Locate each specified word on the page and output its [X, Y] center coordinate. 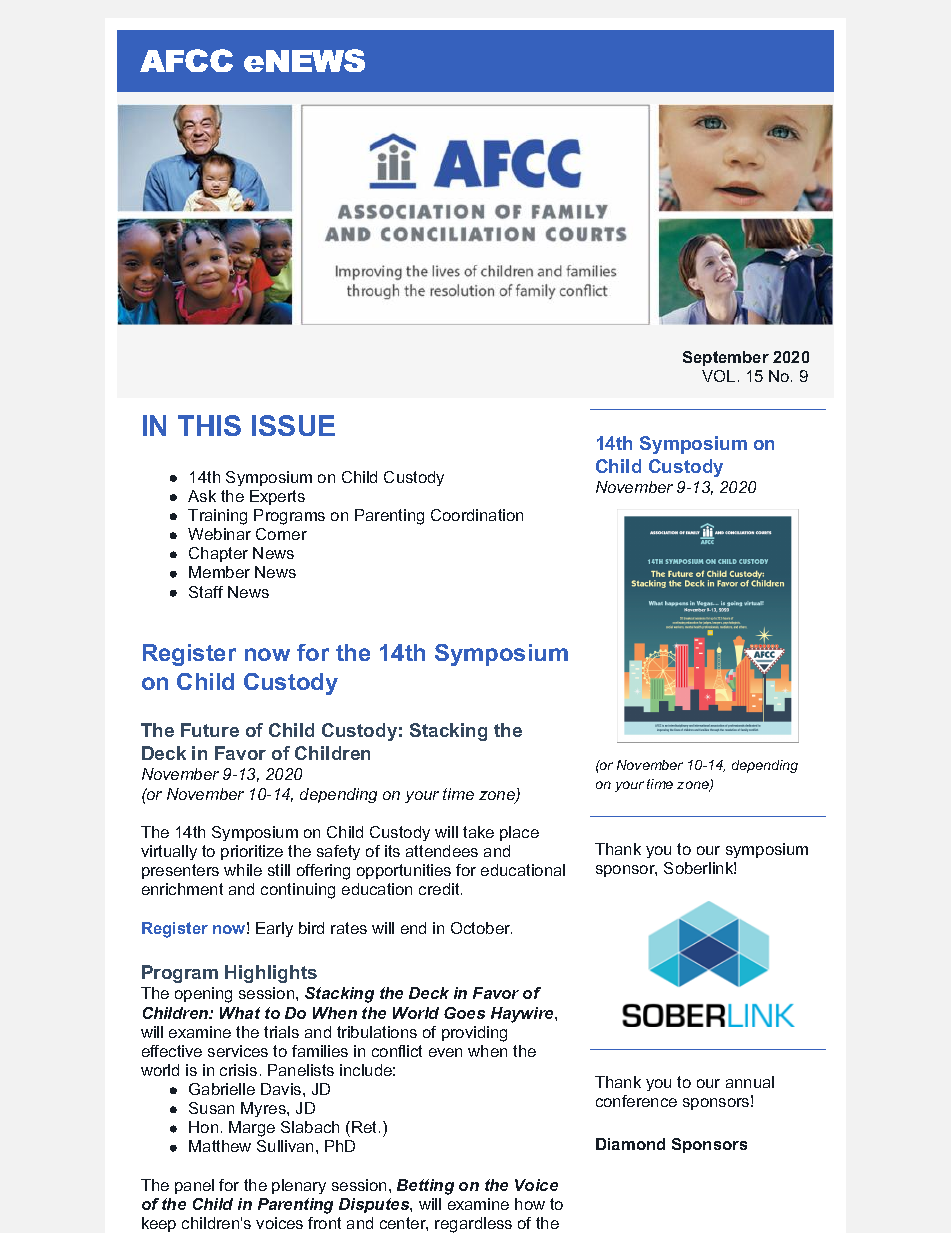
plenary [299, 1186]
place [519, 833]
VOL [718, 376]
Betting [425, 1187]
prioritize [252, 852]
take [478, 832]
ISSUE [293, 425]
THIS [209, 425]
